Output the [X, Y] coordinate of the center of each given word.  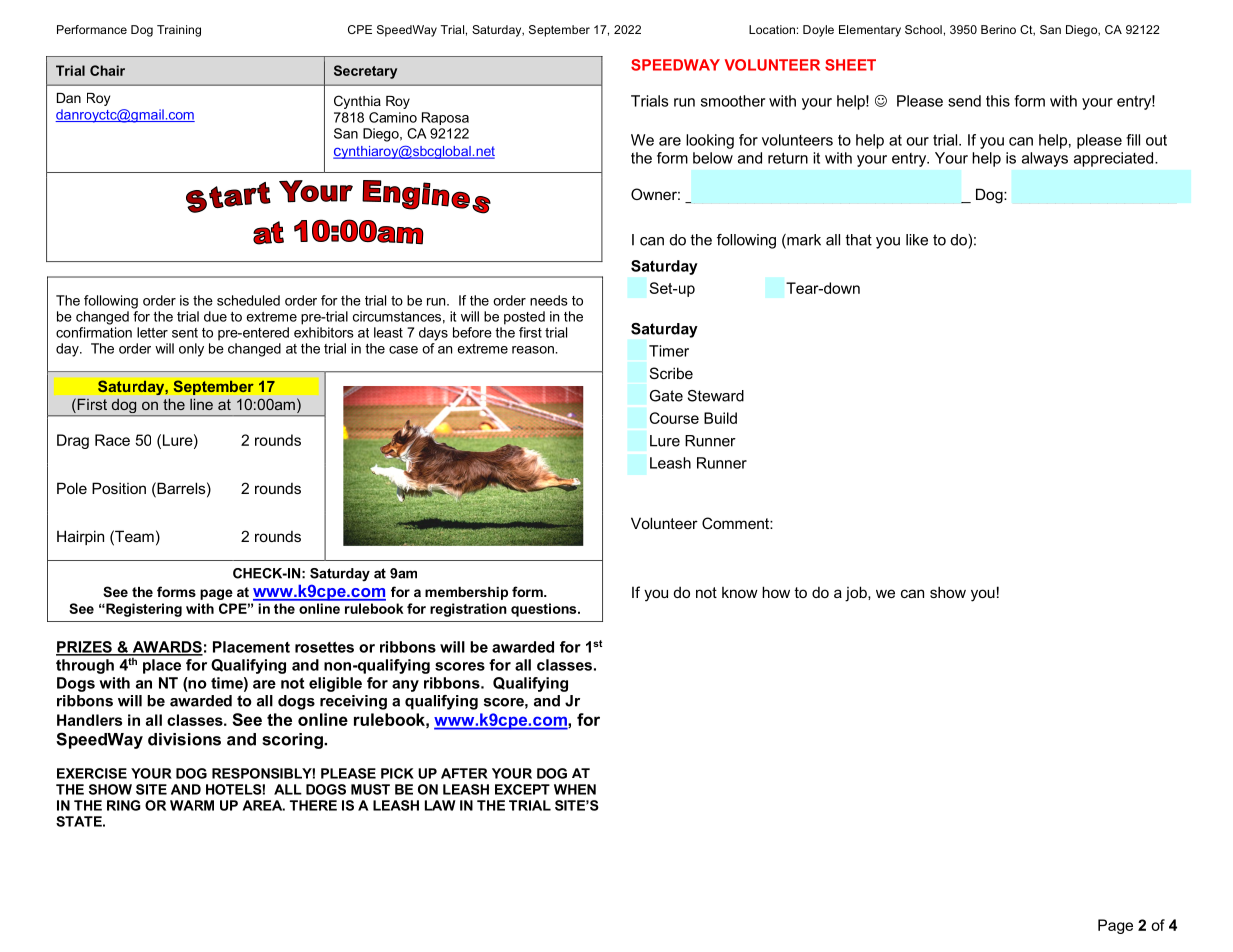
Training [179, 31]
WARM [192, 805]
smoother [733, 101]
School [923, 29]
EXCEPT [522, 789]
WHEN [575, 789]
